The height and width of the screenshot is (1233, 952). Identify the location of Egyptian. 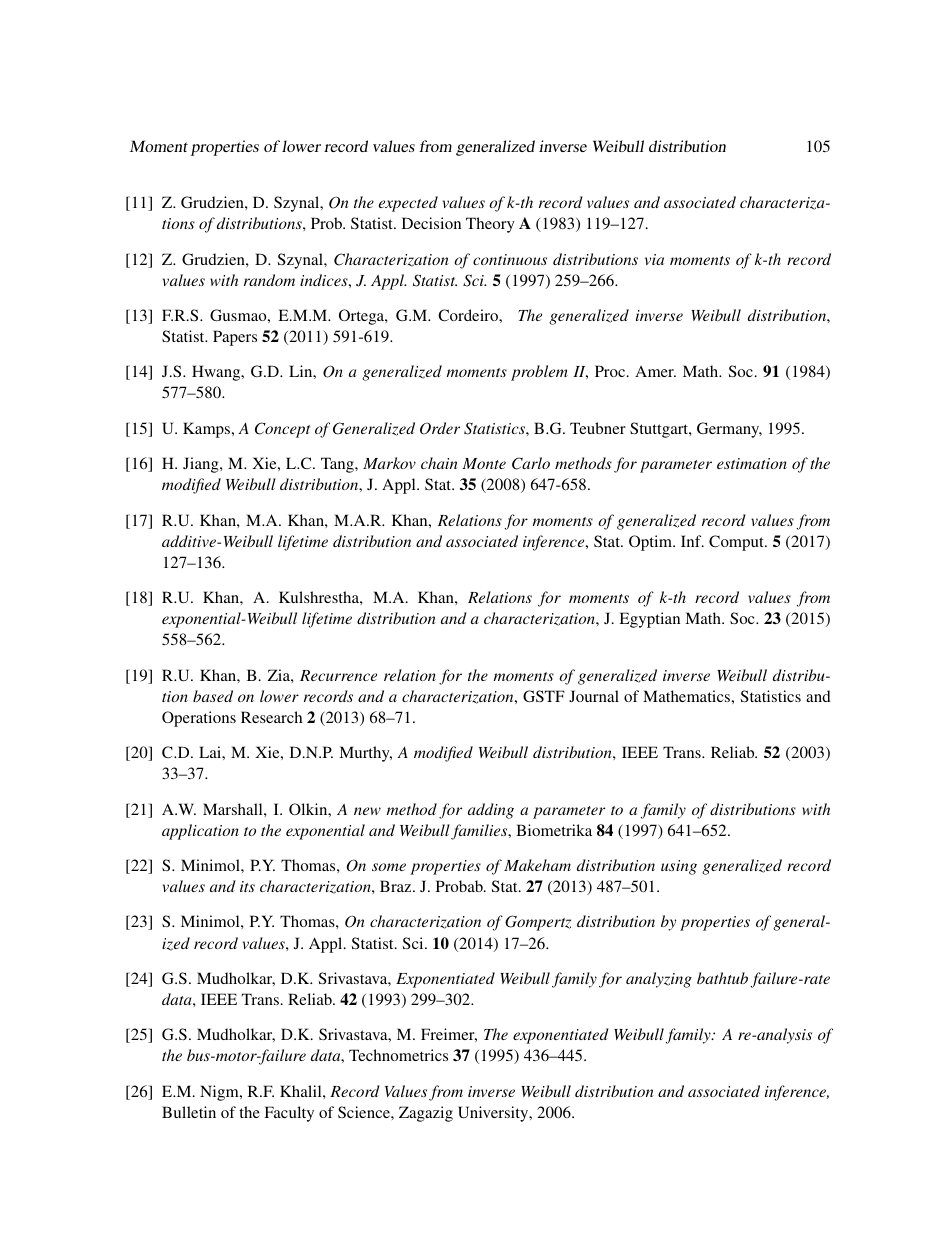
(649, 620).
